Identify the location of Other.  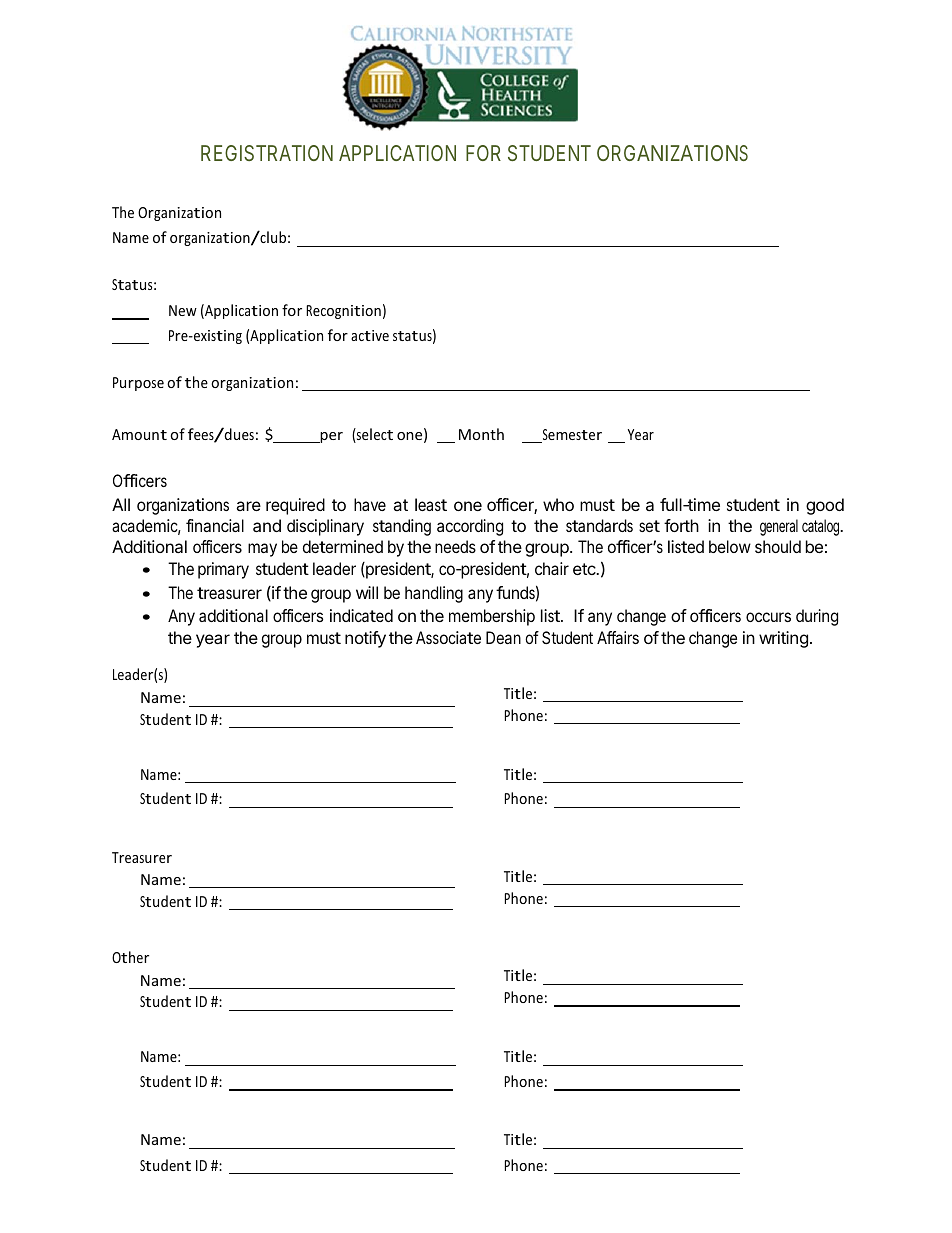
(130, 957).
